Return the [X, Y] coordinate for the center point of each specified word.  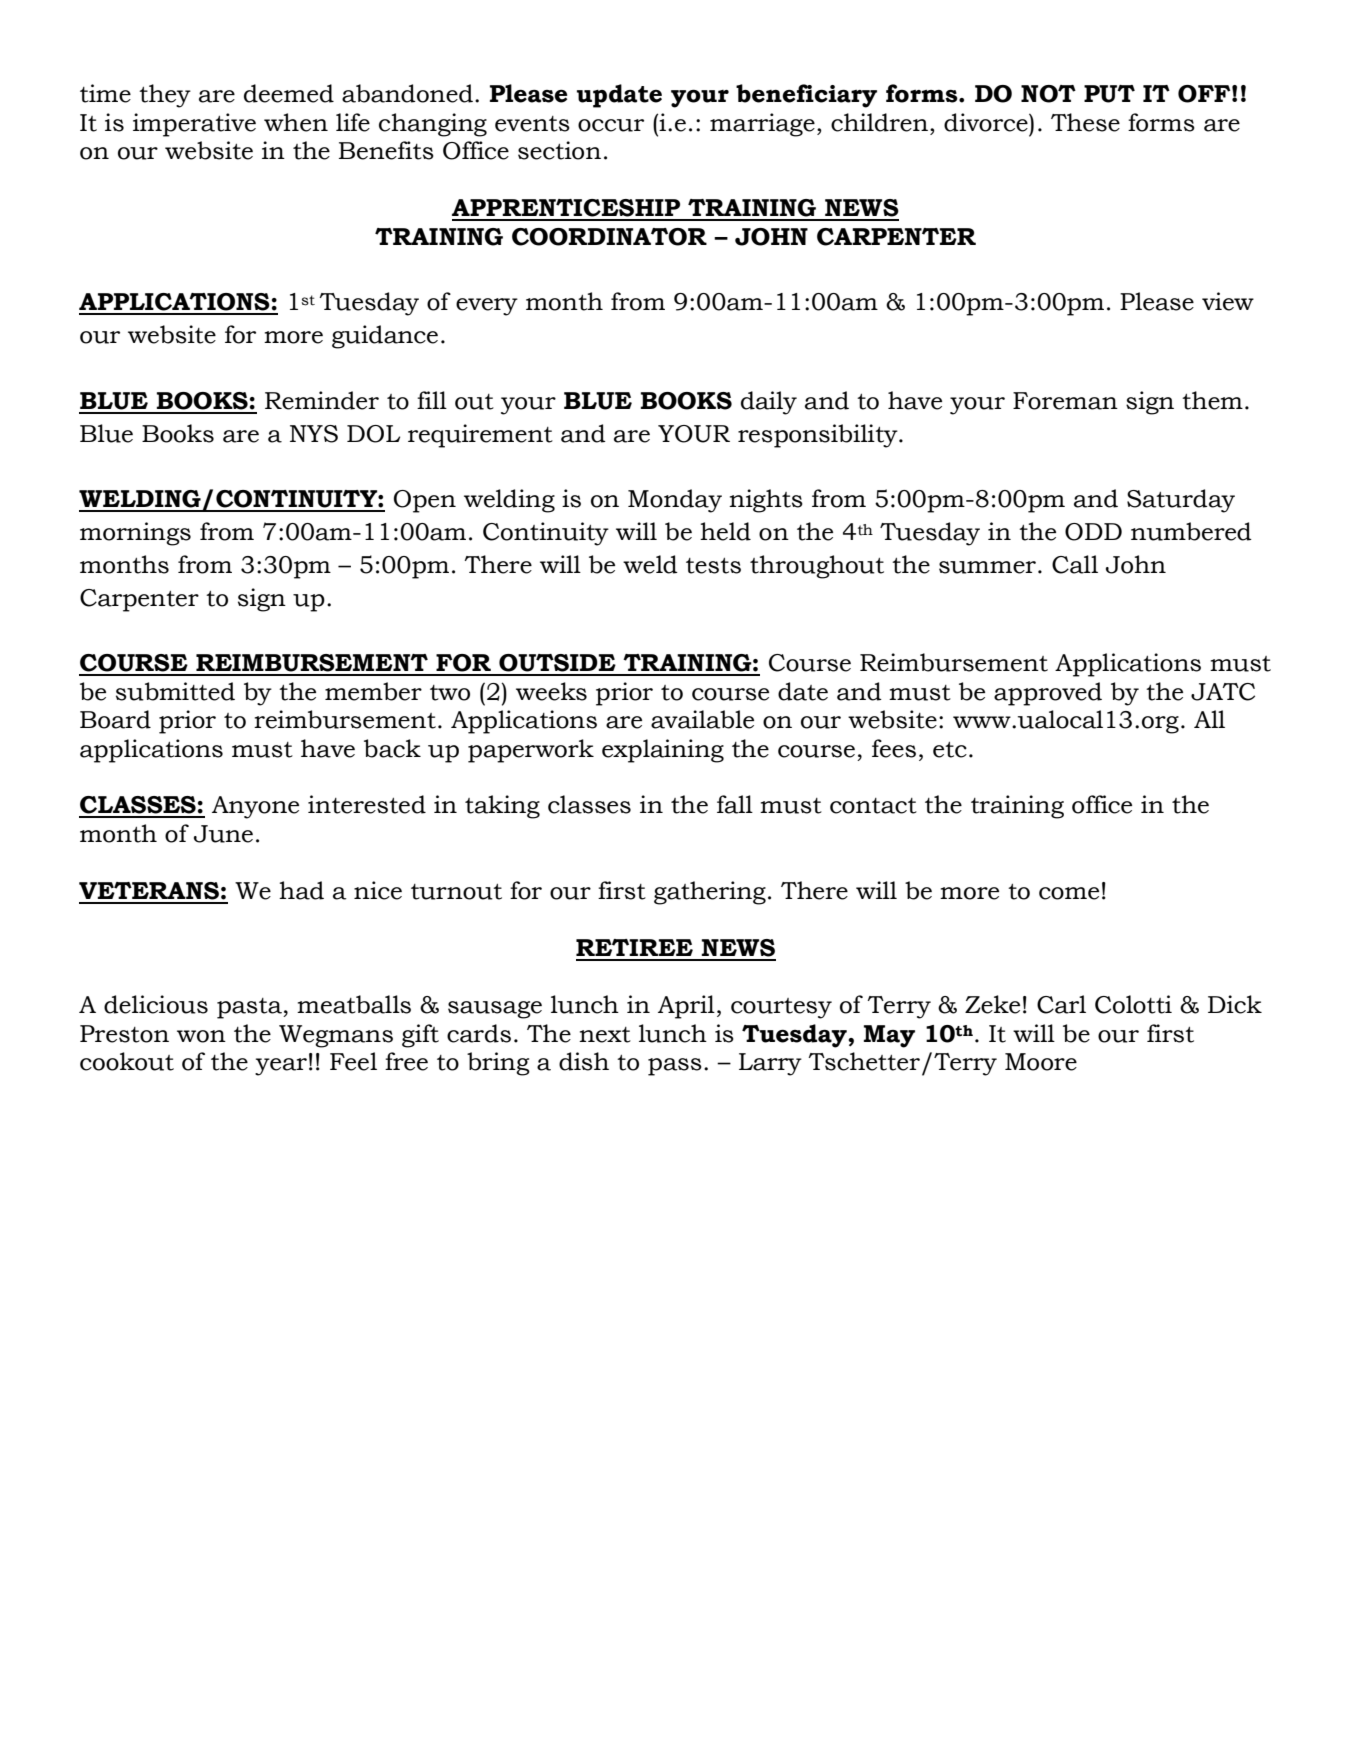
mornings [135, 534]
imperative [194, 125]
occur [611, 125]
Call [1075, 564]
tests [713, 566]
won [201, 1036]
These [1085, 122]
